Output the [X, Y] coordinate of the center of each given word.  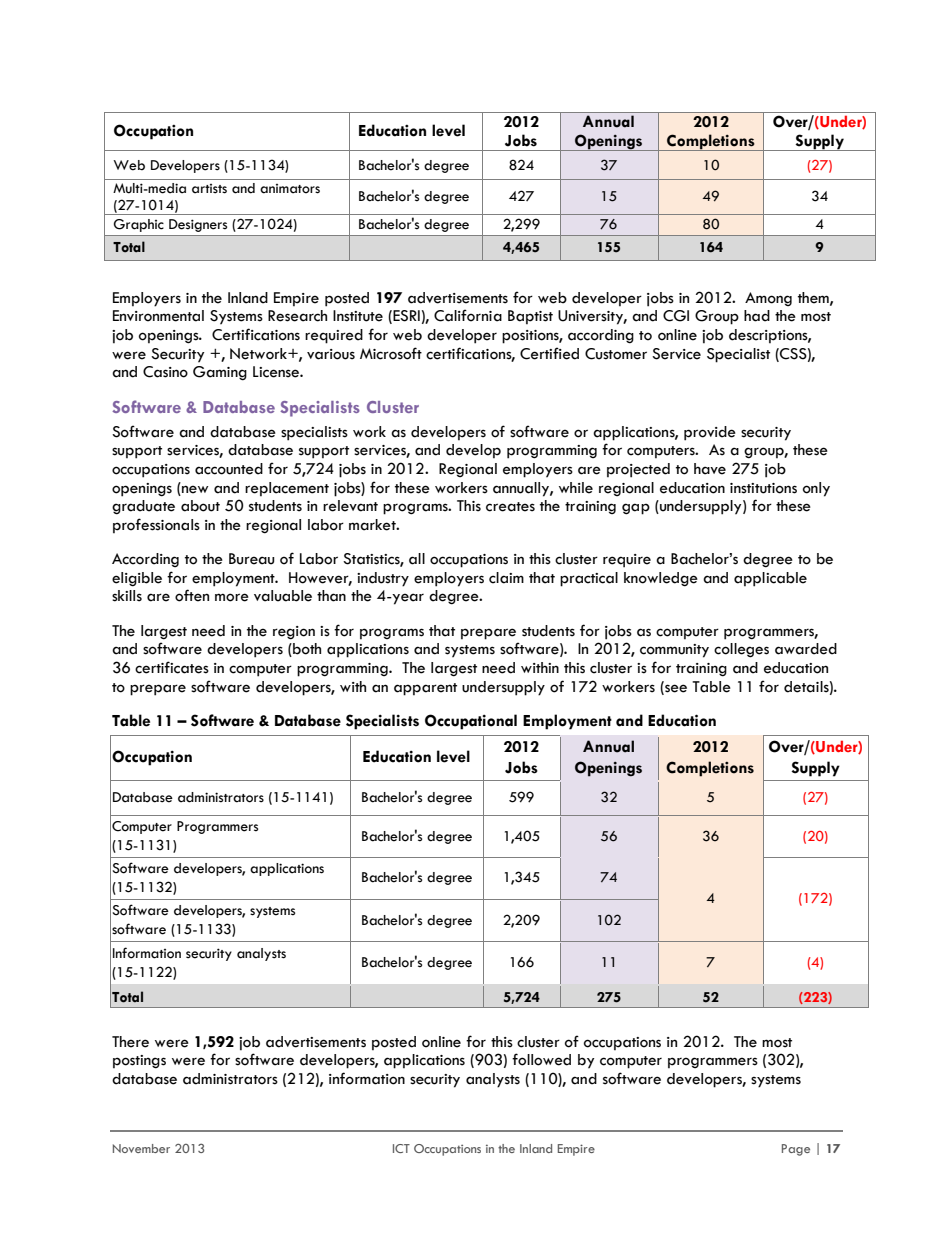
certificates [172, 667]
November [141, 1148]
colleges [741, 650]
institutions [763, 488]
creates [510, 507]
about [200, 506]
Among [768, 299]
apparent [425, 689]
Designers [198, 225]
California [468, 315]
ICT [401, 1148]
